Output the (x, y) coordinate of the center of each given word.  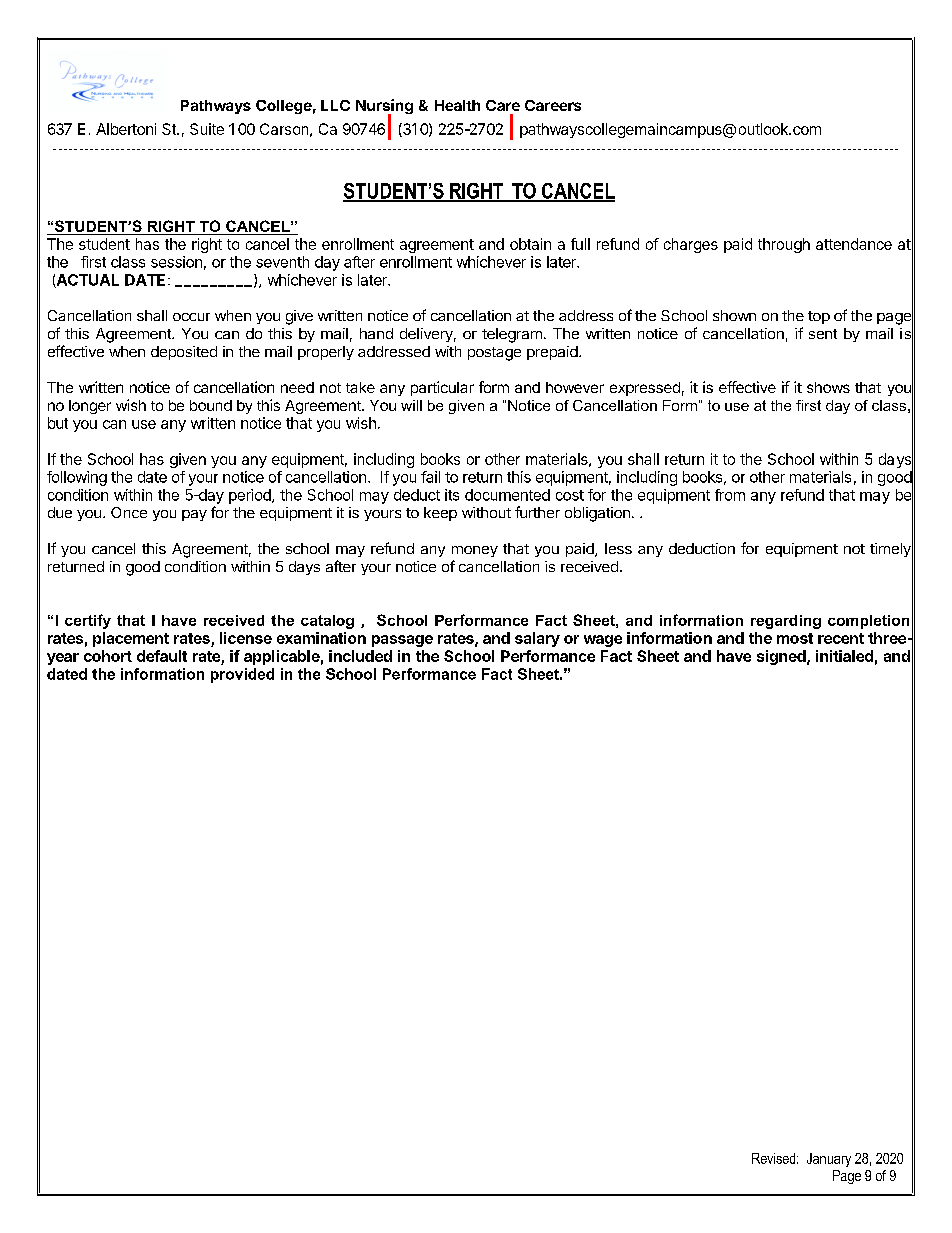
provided (242, 675)
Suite (207, 129)
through (784, 245)
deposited (184, 353)
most (795, 638)
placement (131, 639)
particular (442, 388)
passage (402, 641)
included (360, 656)
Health (457, 105)
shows (828, 387)
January (829, 1160)
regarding (786, 622)
